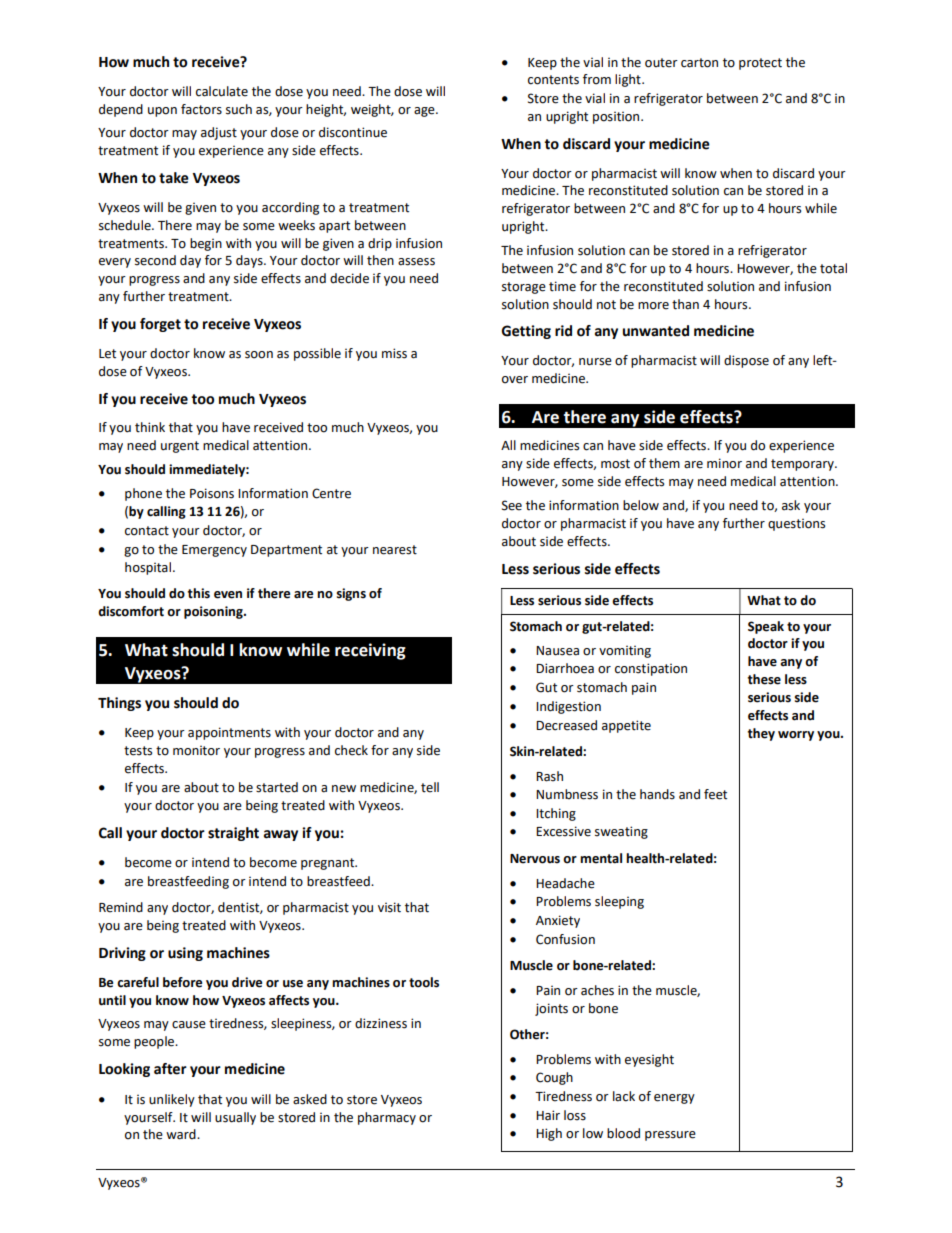  I want to click on protect, so click(760, 64).
